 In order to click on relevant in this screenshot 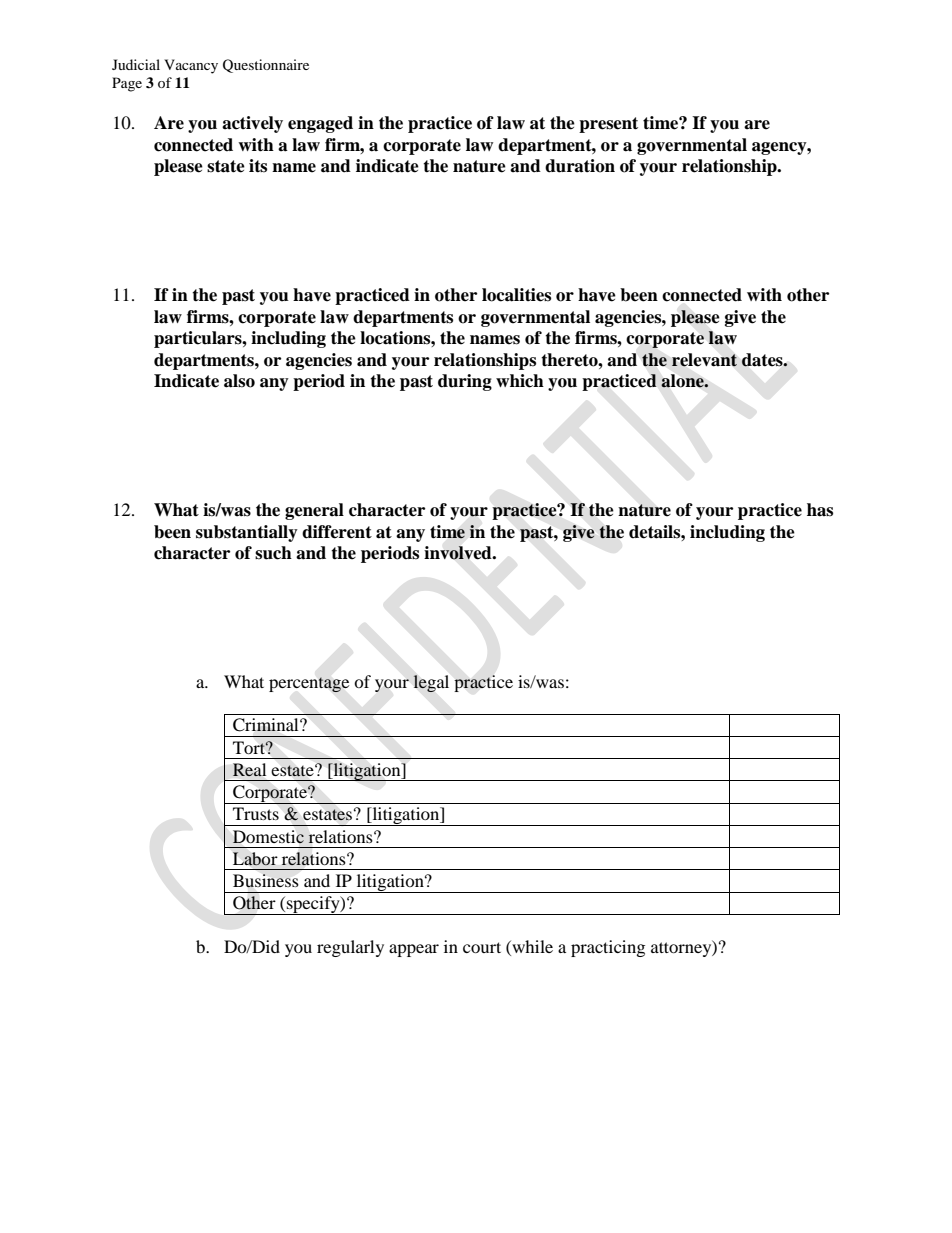, I will do `click(704, 360)`.
